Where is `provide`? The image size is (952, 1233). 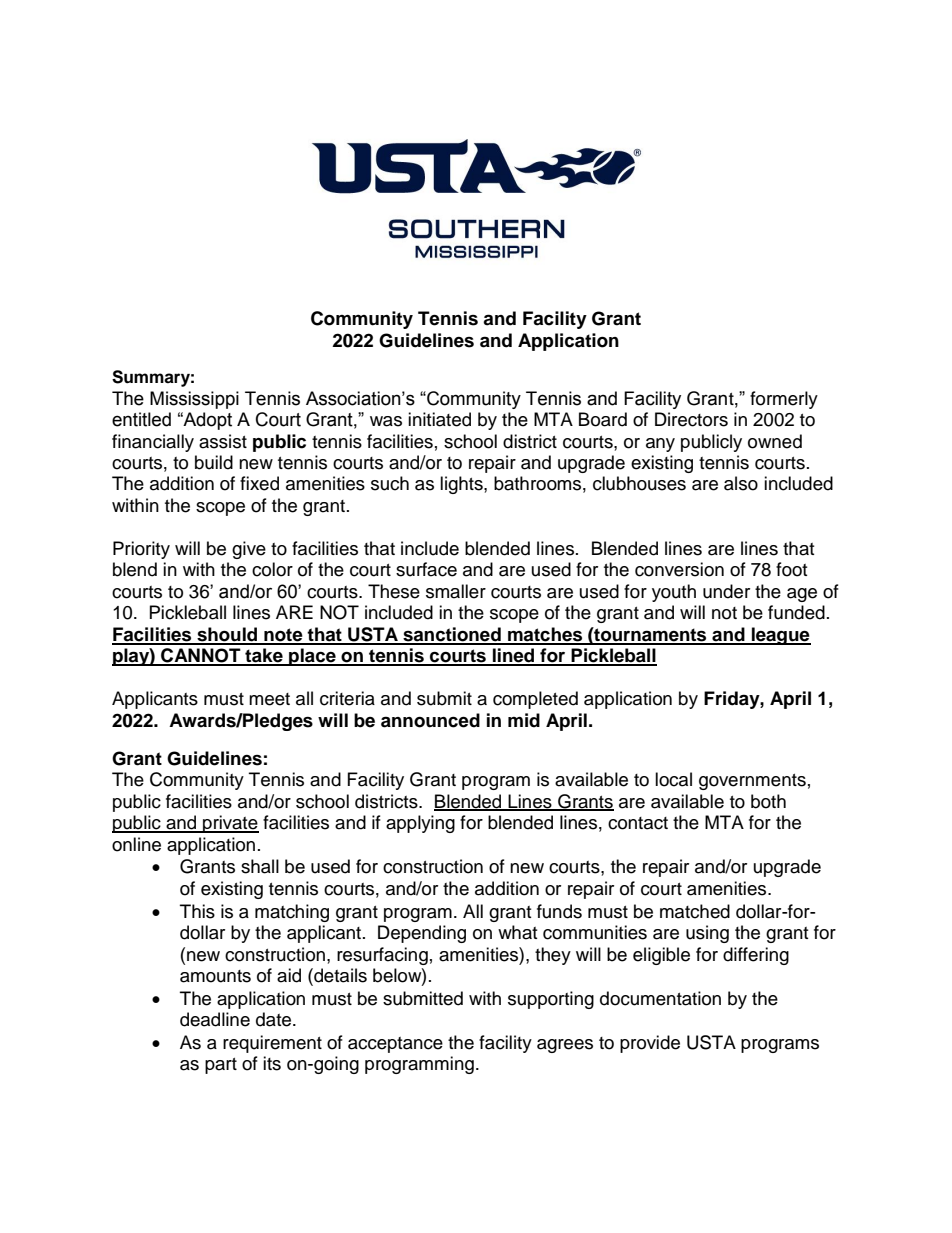
provide is located at coordinates (650, 1044).
